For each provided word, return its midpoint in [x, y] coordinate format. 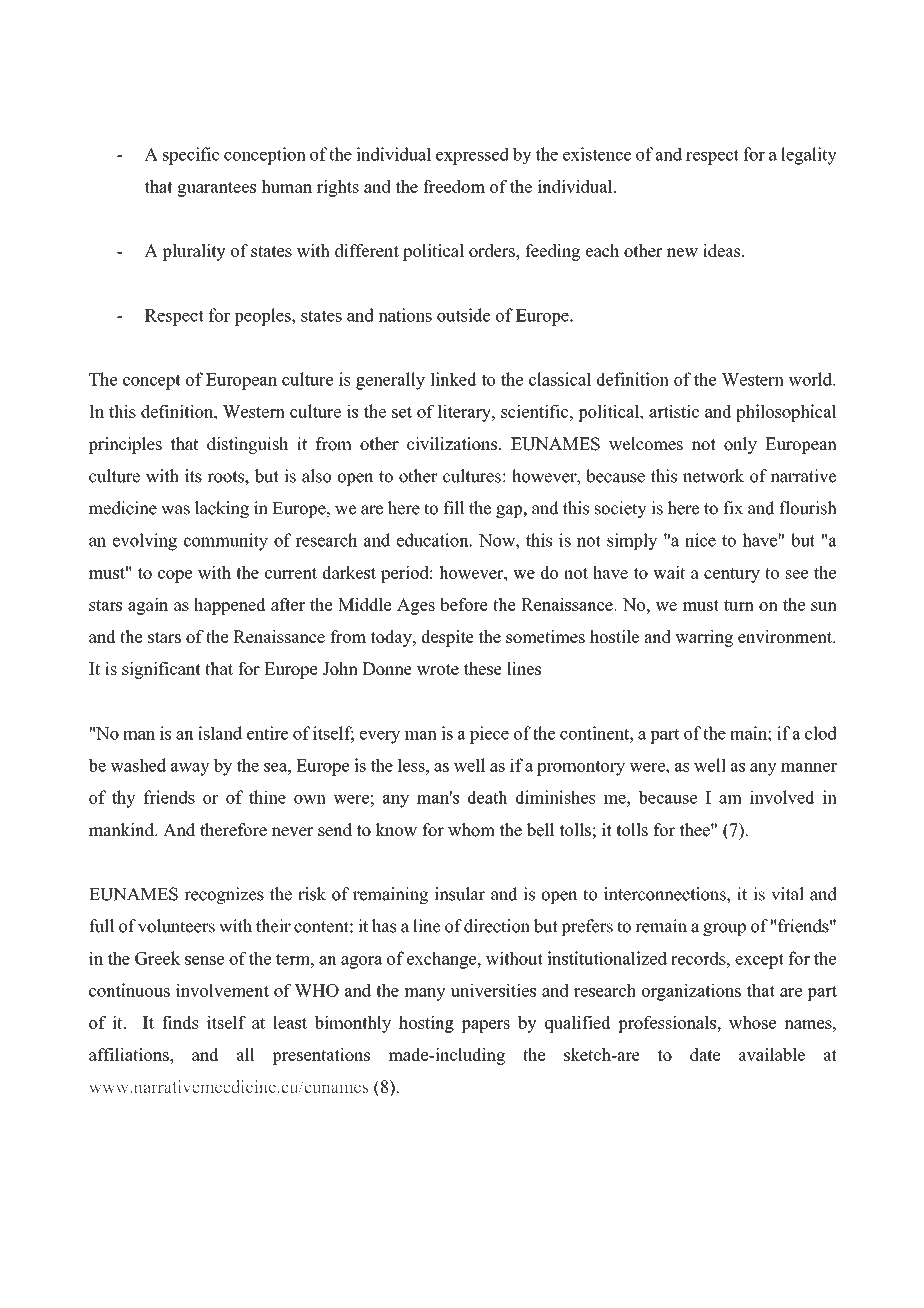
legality [809, 156]
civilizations [452, 444]
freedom [454, 186]
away [190, 769]
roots [226, 477]
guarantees [216, 189]
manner [809, 767]
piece [489, 735]
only [740, 445]
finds [180, 1022]
